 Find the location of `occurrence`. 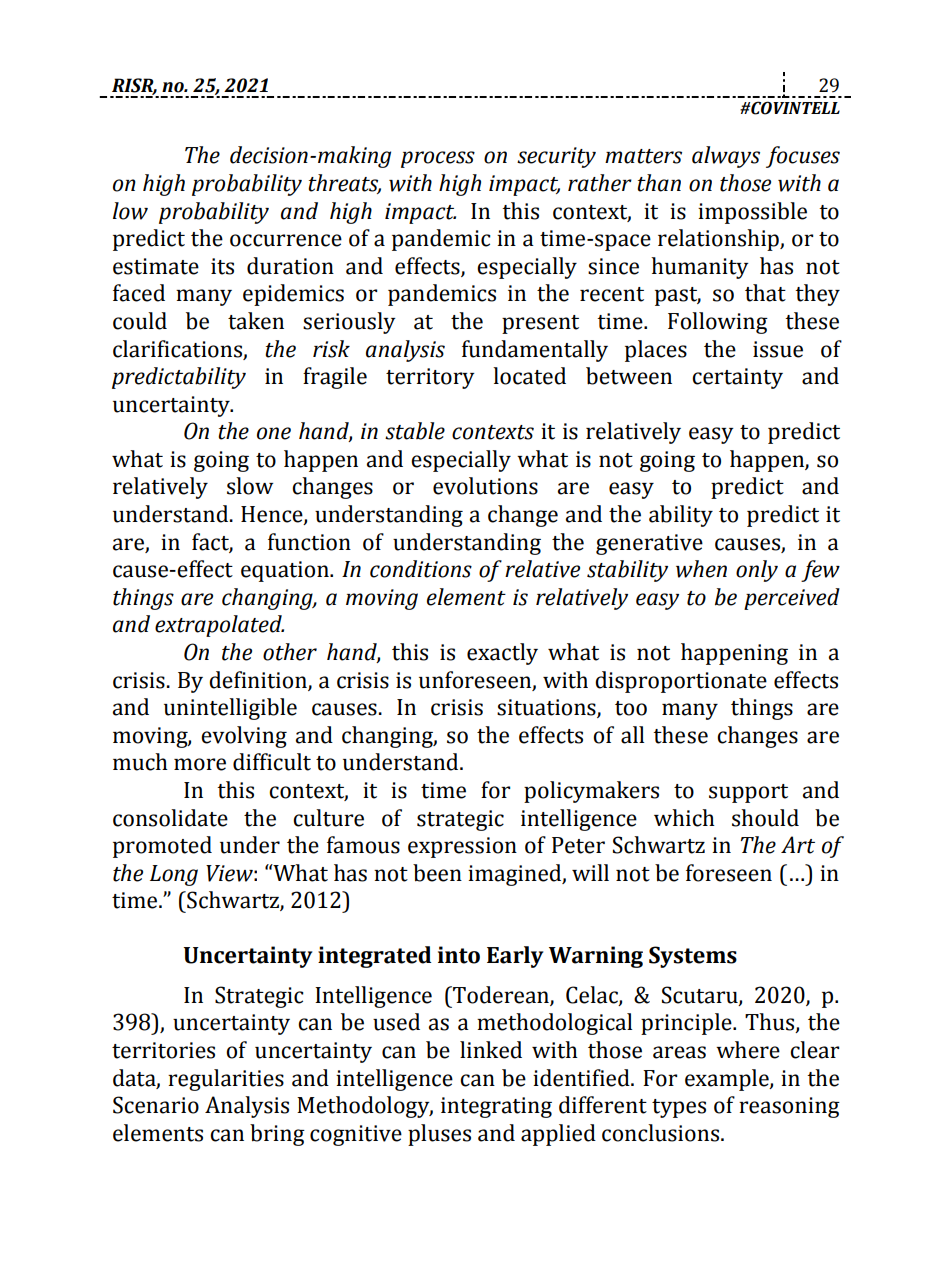

occurrence is located at coordinates (286, 240).
